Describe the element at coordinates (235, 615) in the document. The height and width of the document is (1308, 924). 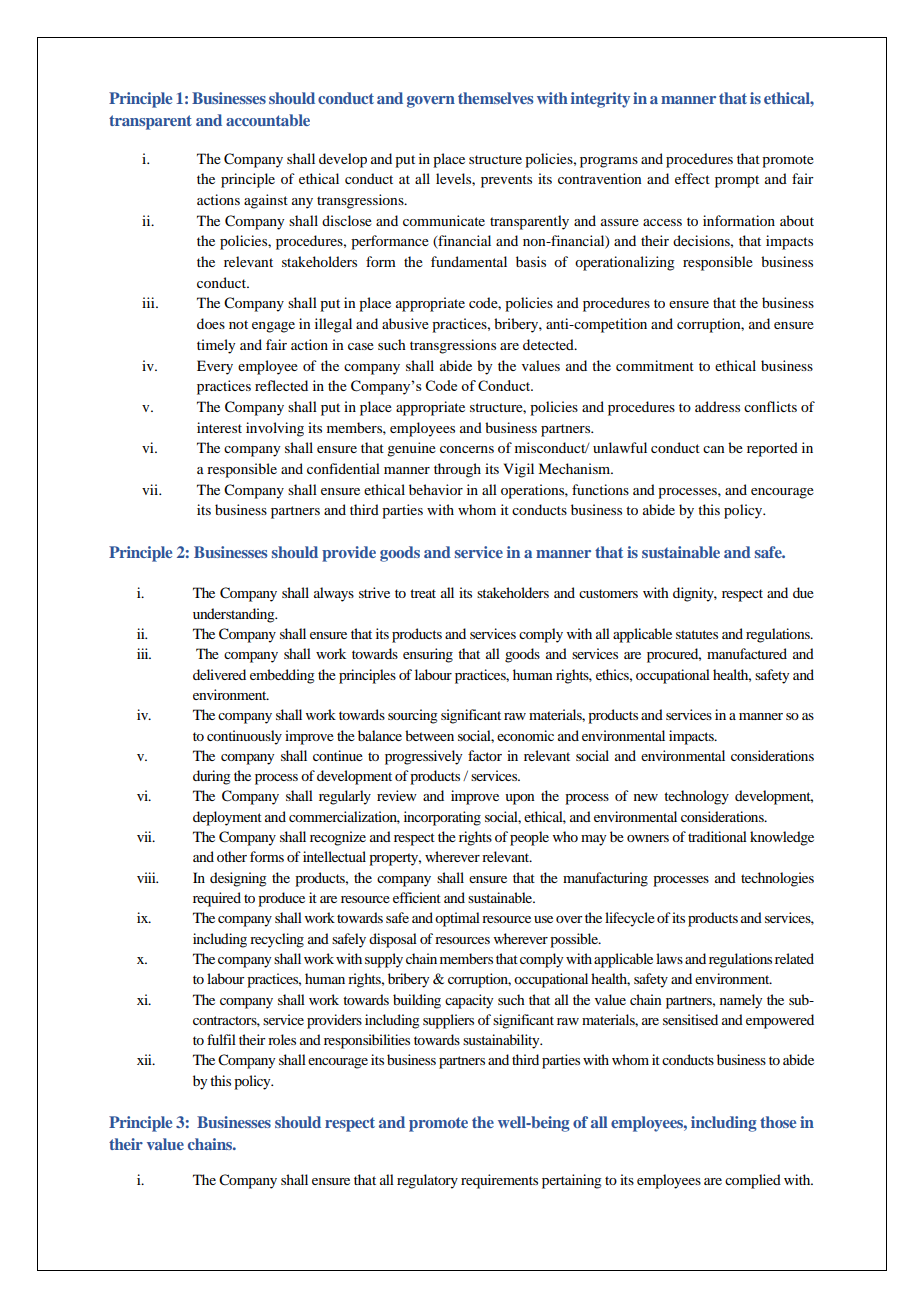
I see `understanding` at that location.
